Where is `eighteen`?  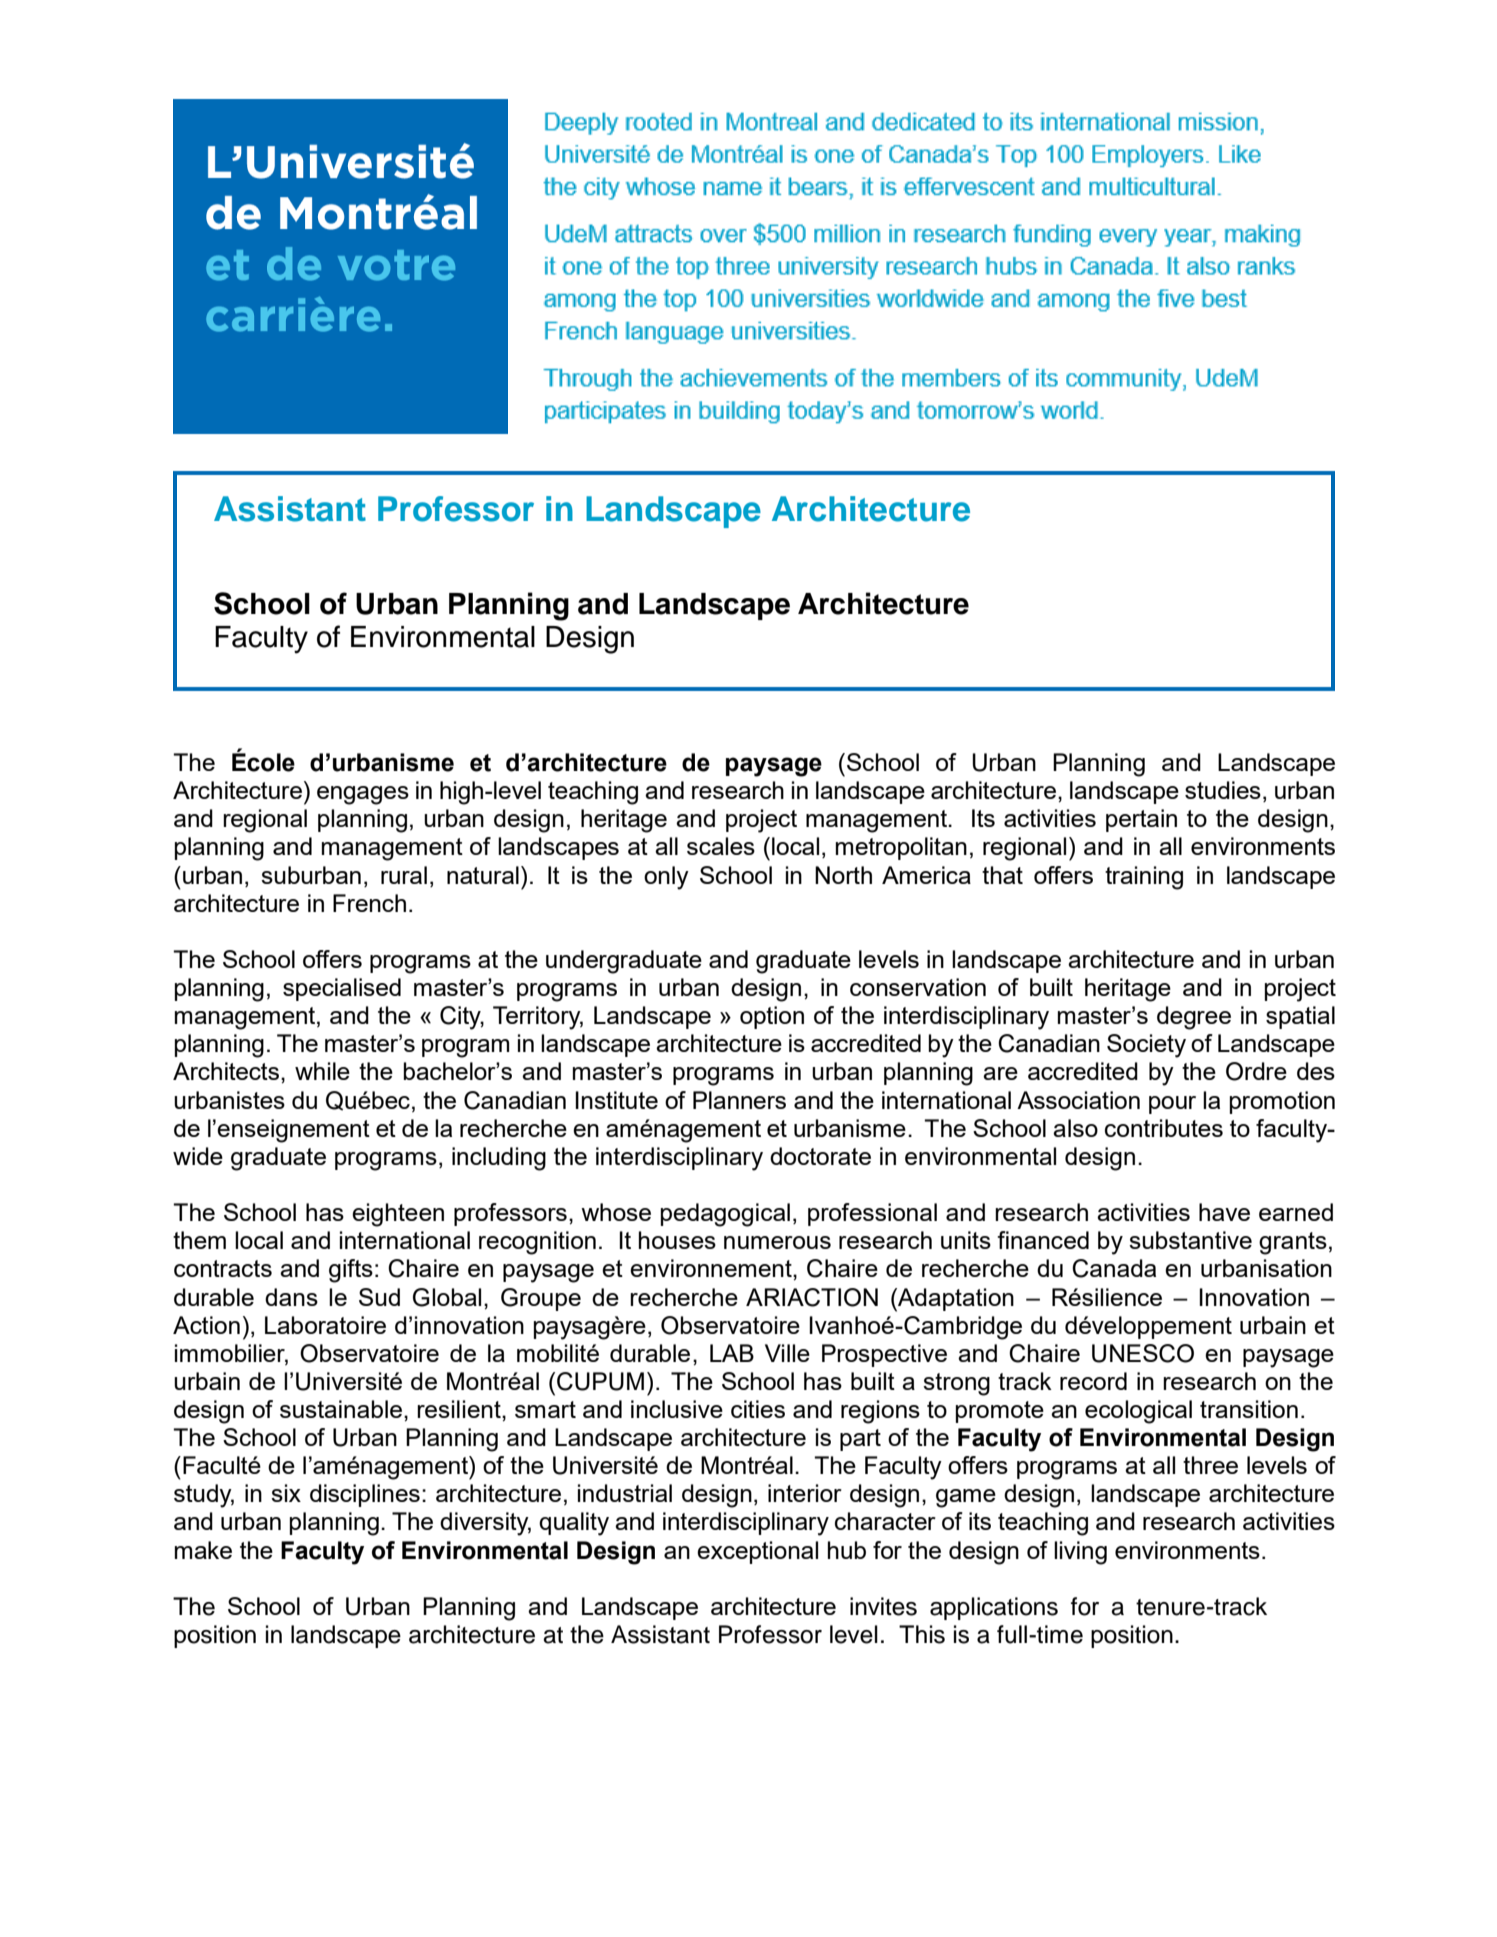
eighteen is located at coordinates (398, 1215).
